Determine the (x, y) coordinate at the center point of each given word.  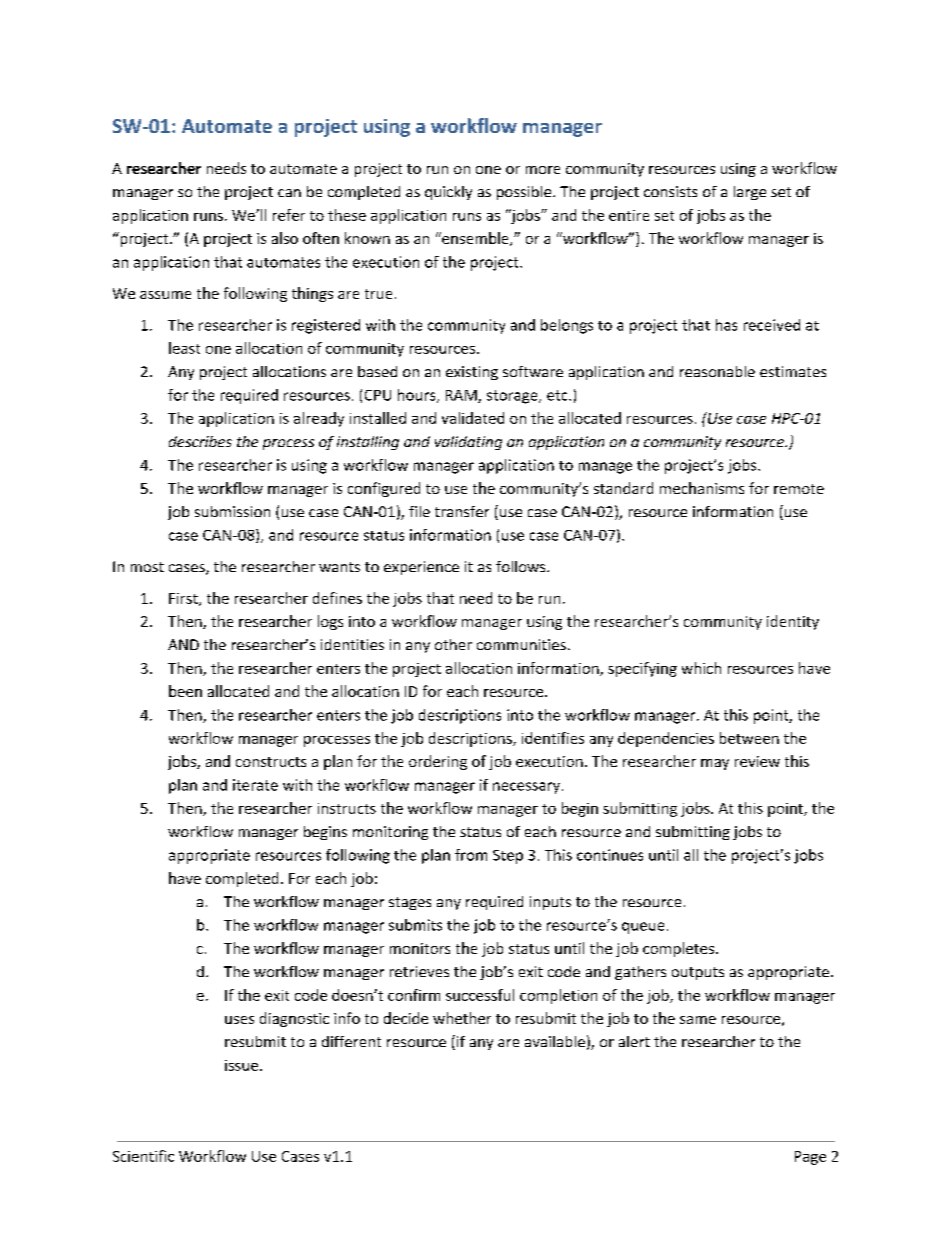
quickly (448, 193)
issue (241, 1065)
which (701, 668)
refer (289, 215)
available (555, 1041)
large (750, 193)
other (453, 644)
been (185, 691)
